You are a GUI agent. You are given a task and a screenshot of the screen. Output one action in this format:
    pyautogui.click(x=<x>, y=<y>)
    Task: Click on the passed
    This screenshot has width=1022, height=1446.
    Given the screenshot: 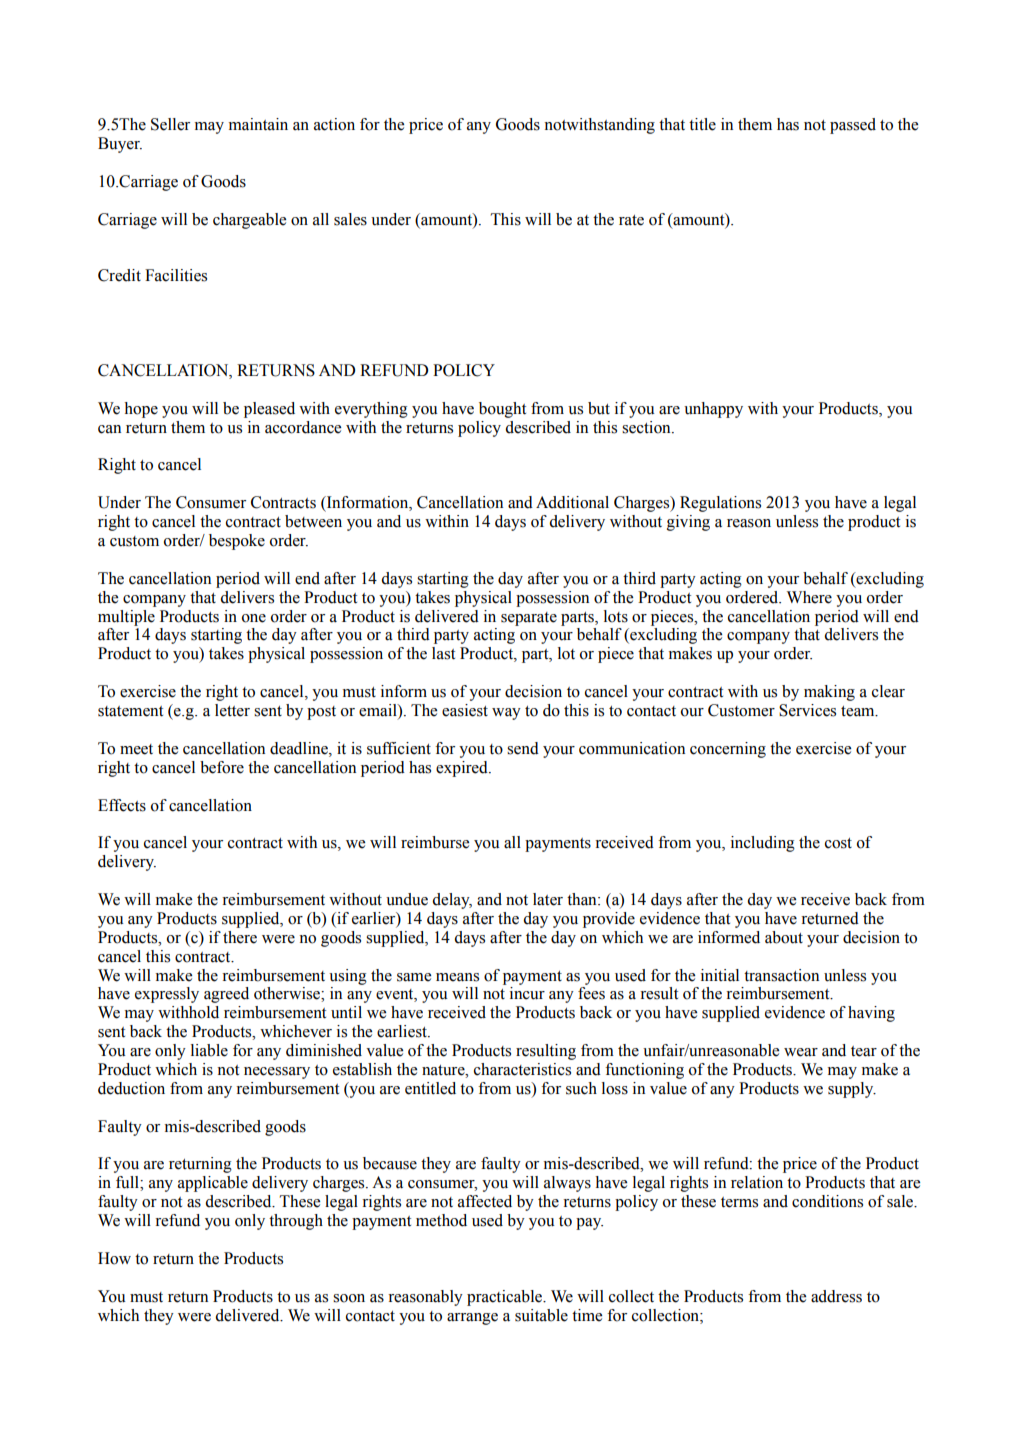 What is the action you would take?
    pyautogui.click(x=853, y=126)
